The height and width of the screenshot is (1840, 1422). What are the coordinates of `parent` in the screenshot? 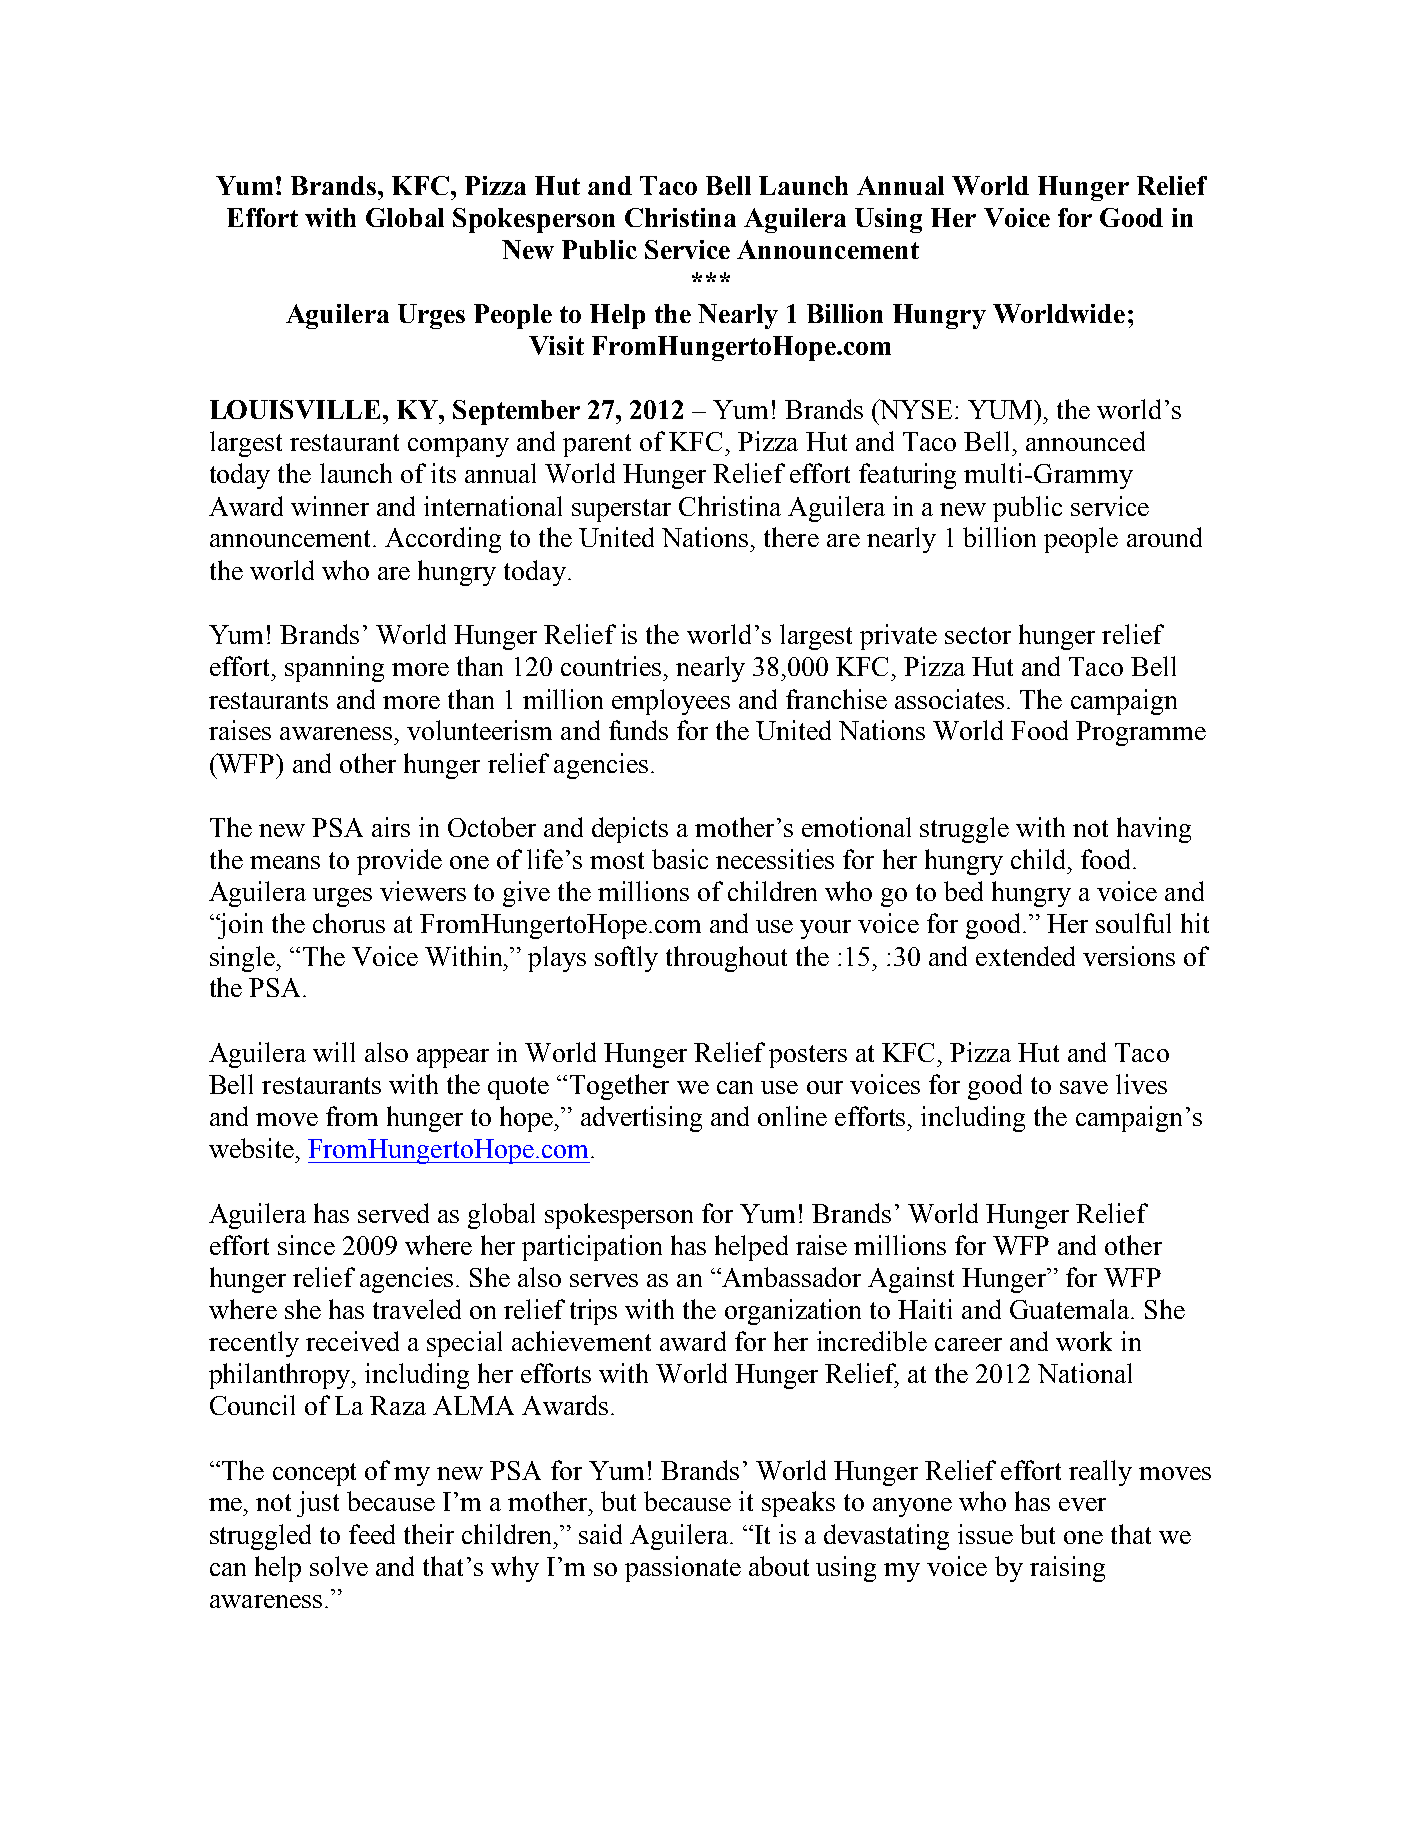 It's located at (597, 445).
